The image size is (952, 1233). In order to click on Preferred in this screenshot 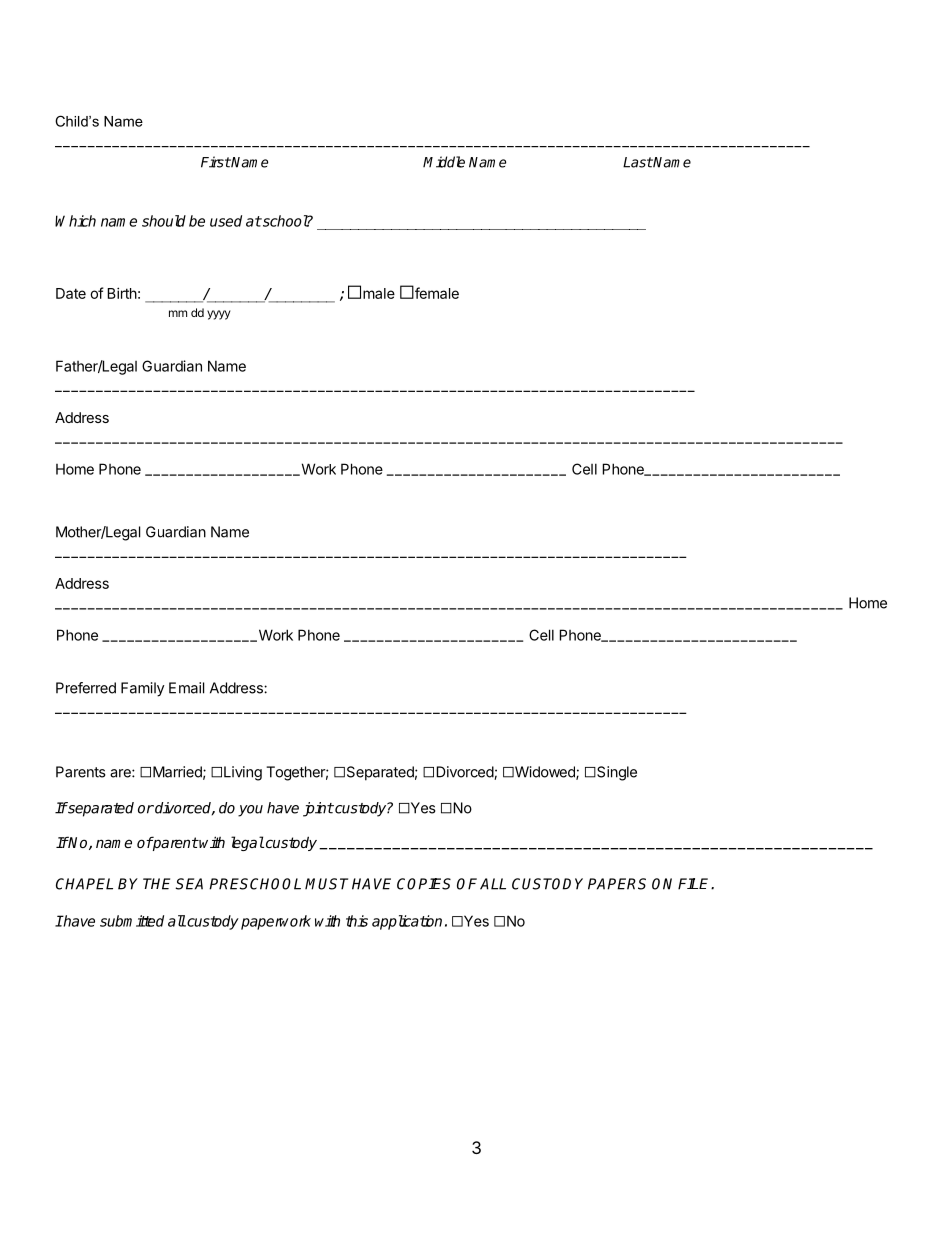, I will do `click(86, 688)`.
